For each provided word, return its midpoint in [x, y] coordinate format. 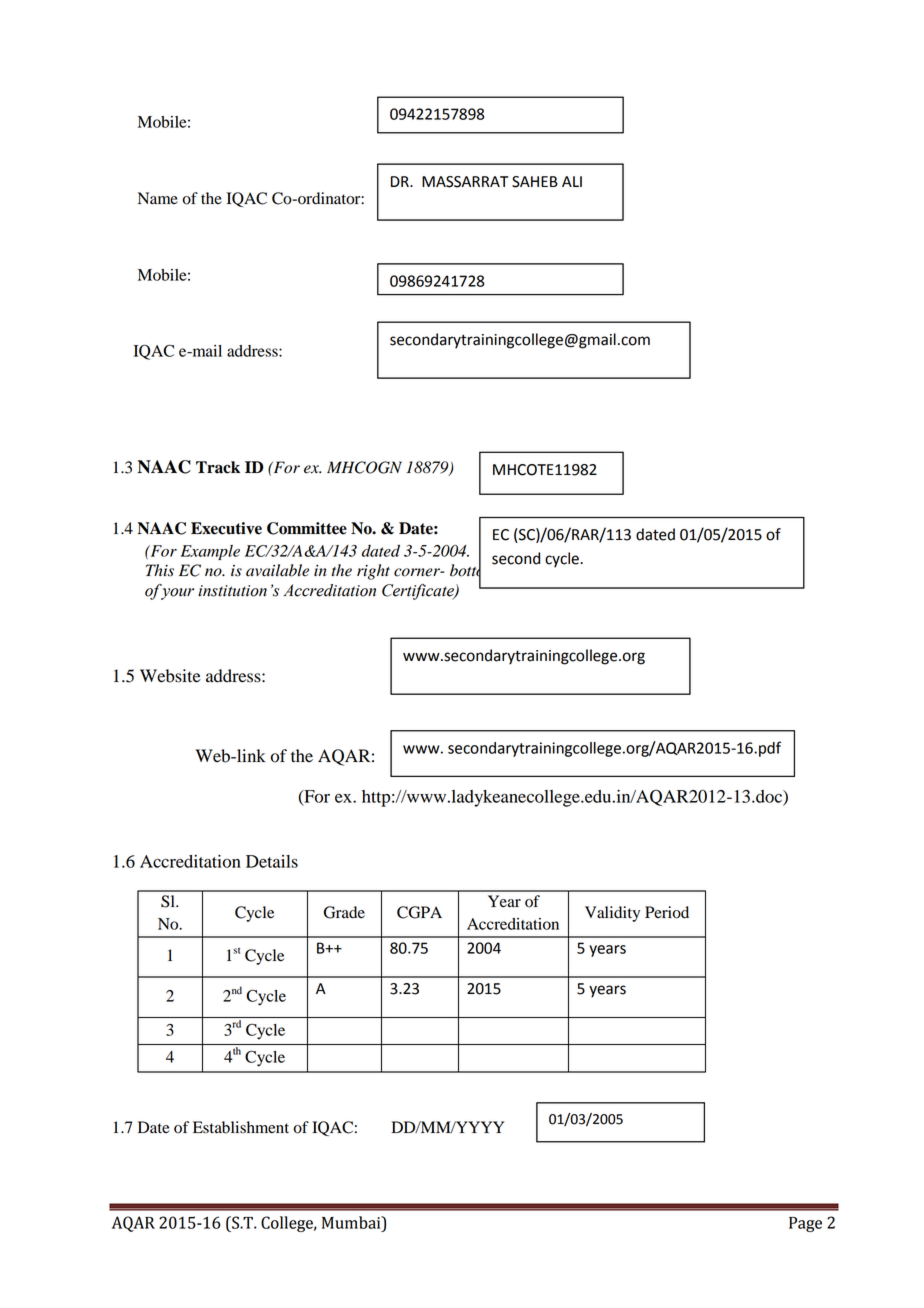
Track [218, 467]
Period [667, 912]
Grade [344, 912]
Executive [226, 528]
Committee [307, 528]
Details [272, 861]
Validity [612, 914]
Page [805, 1224]
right [373, 572]
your [177, 594]
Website [170, 676]
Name [158, 198]
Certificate [419, 592]
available [277, 570]
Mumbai [352, 1222]
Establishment [241, 1127]
